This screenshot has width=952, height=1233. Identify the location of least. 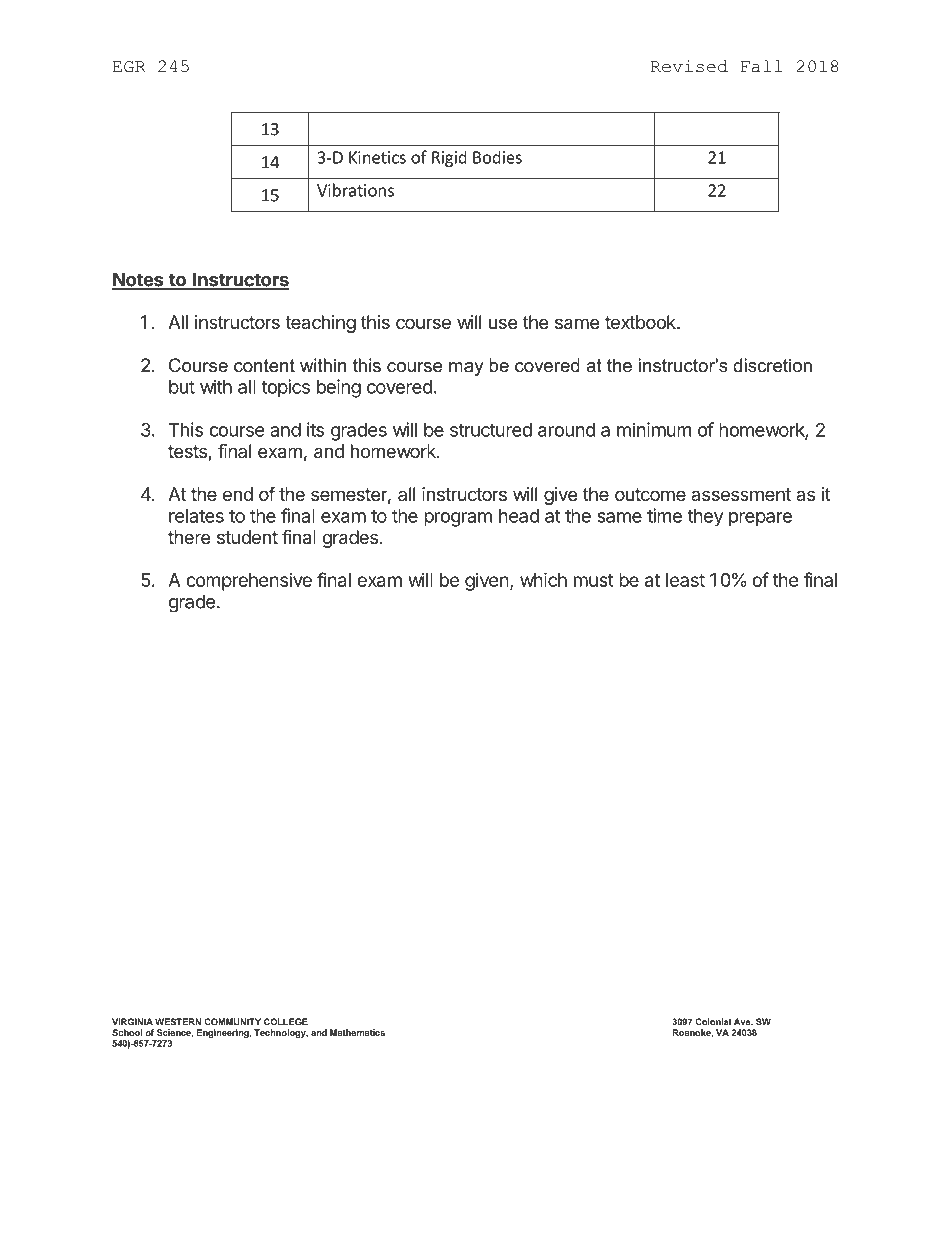
(685, 580).
